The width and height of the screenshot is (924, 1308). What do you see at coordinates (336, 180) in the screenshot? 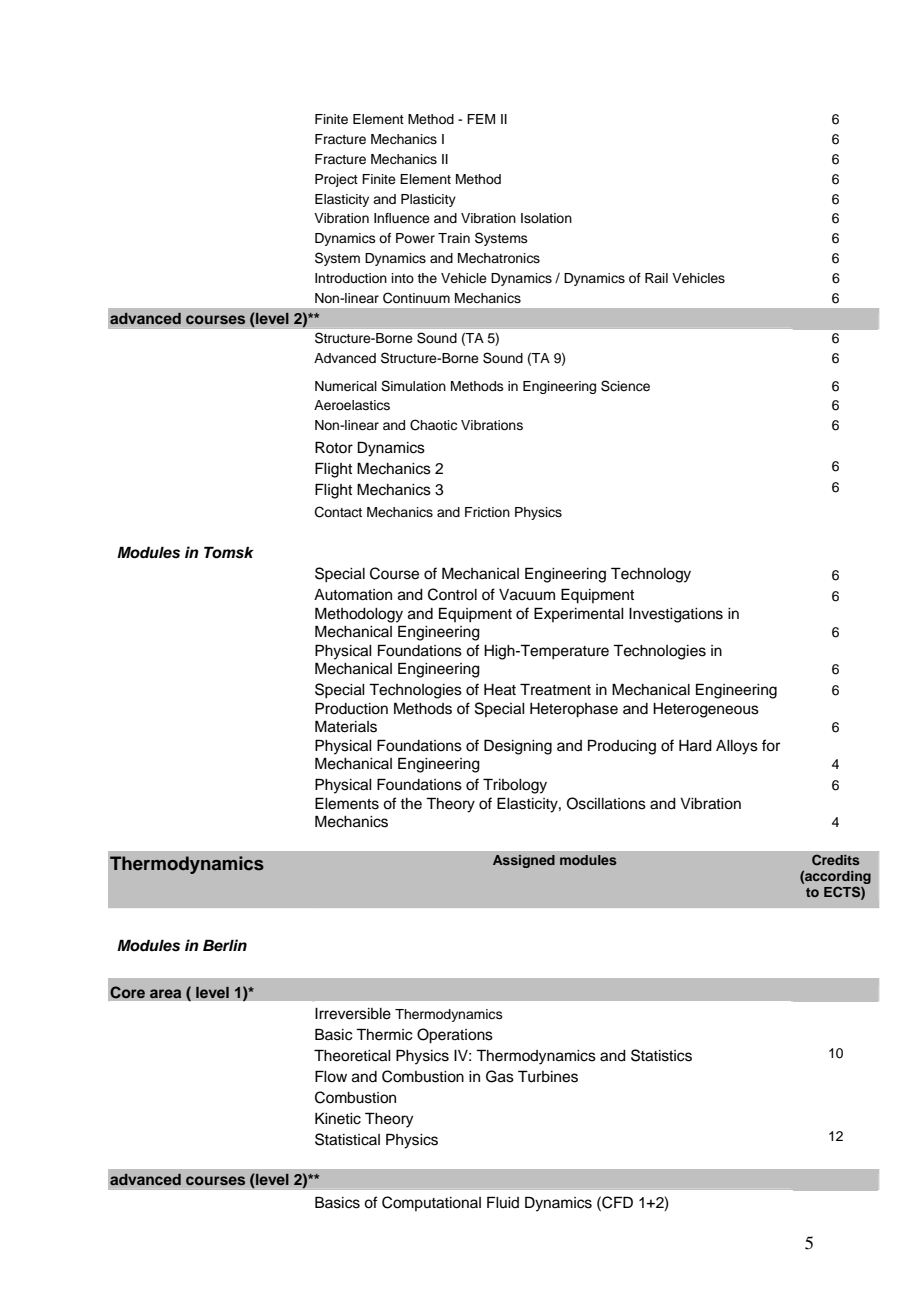
I see `Project` at bounding box center [336, 180].
